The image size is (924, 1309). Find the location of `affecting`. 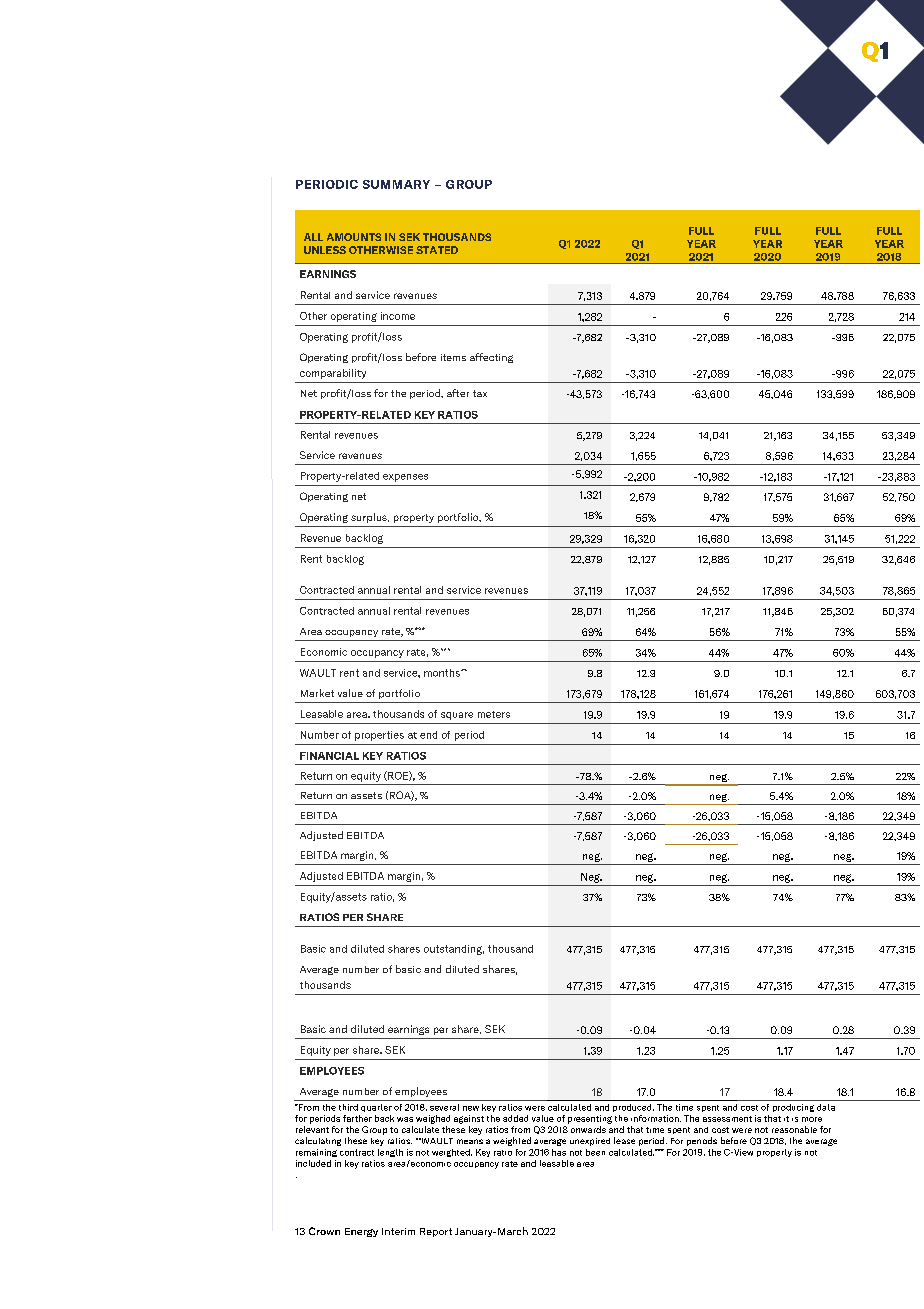

affecting is located at coordinates (491, 358).
